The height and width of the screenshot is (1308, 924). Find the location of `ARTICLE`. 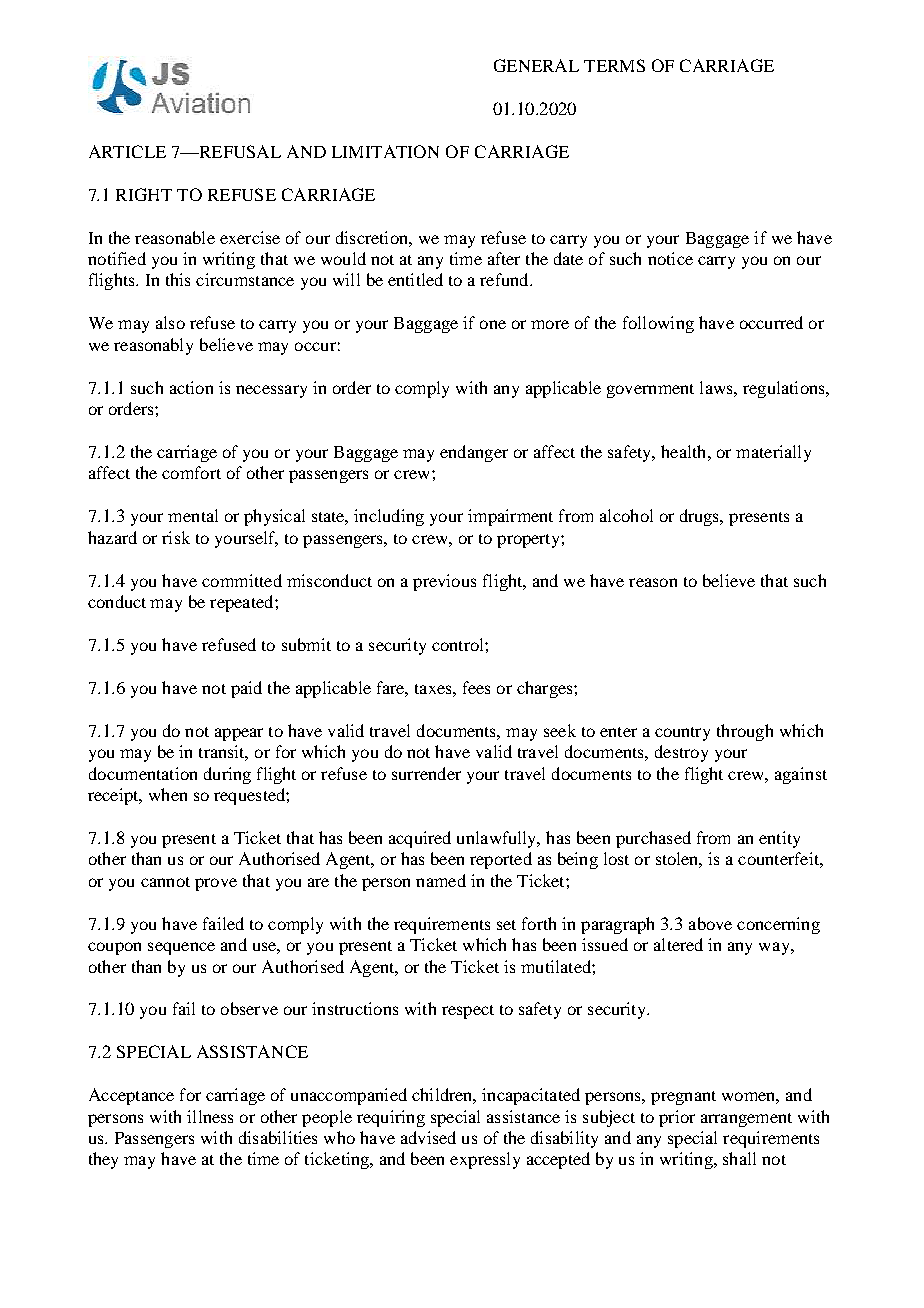

ARTICLE is located at coordinates (127, 151).
